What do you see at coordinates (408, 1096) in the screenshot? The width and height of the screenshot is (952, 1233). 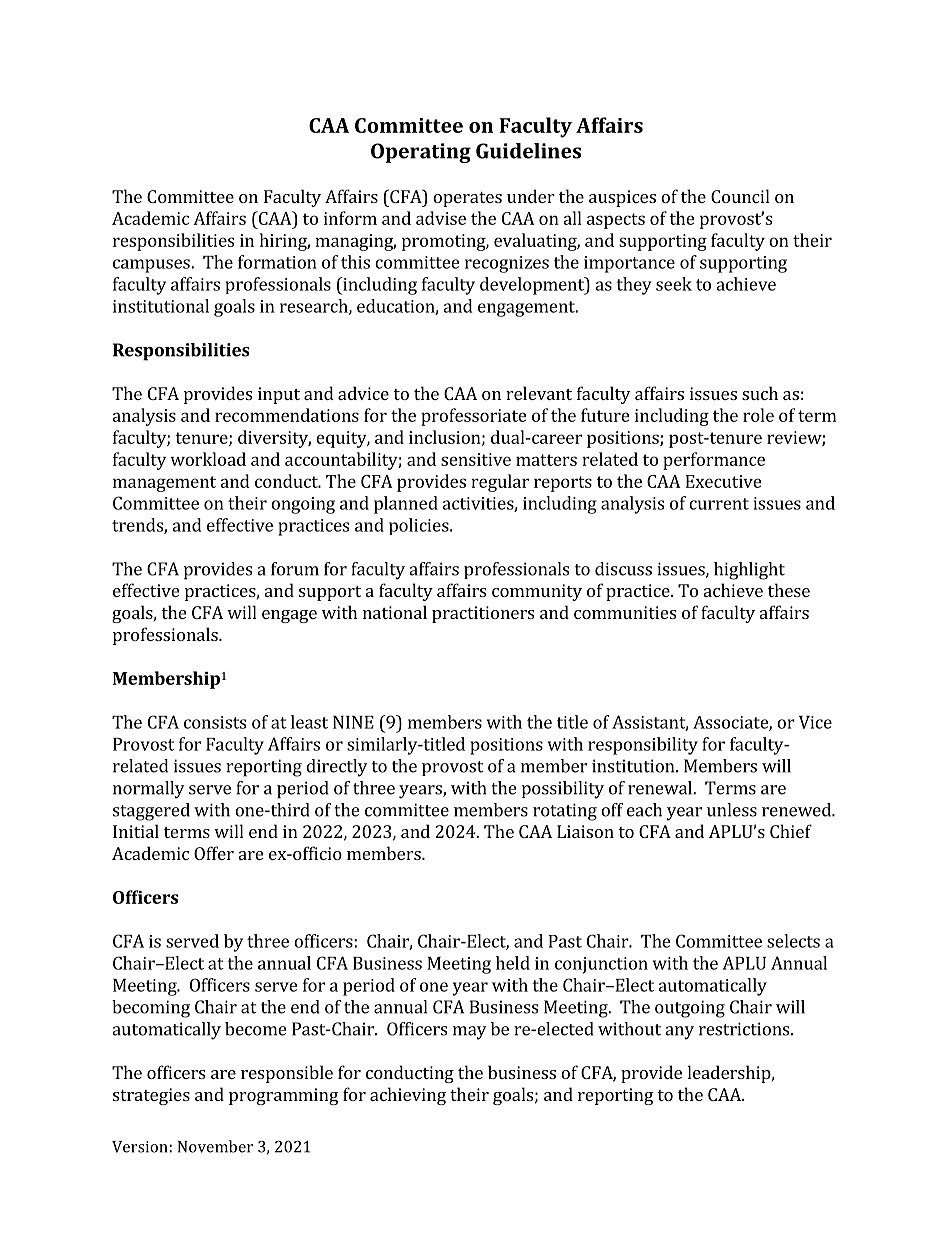 I see `achieving` at bounding box center [408, 1096].
